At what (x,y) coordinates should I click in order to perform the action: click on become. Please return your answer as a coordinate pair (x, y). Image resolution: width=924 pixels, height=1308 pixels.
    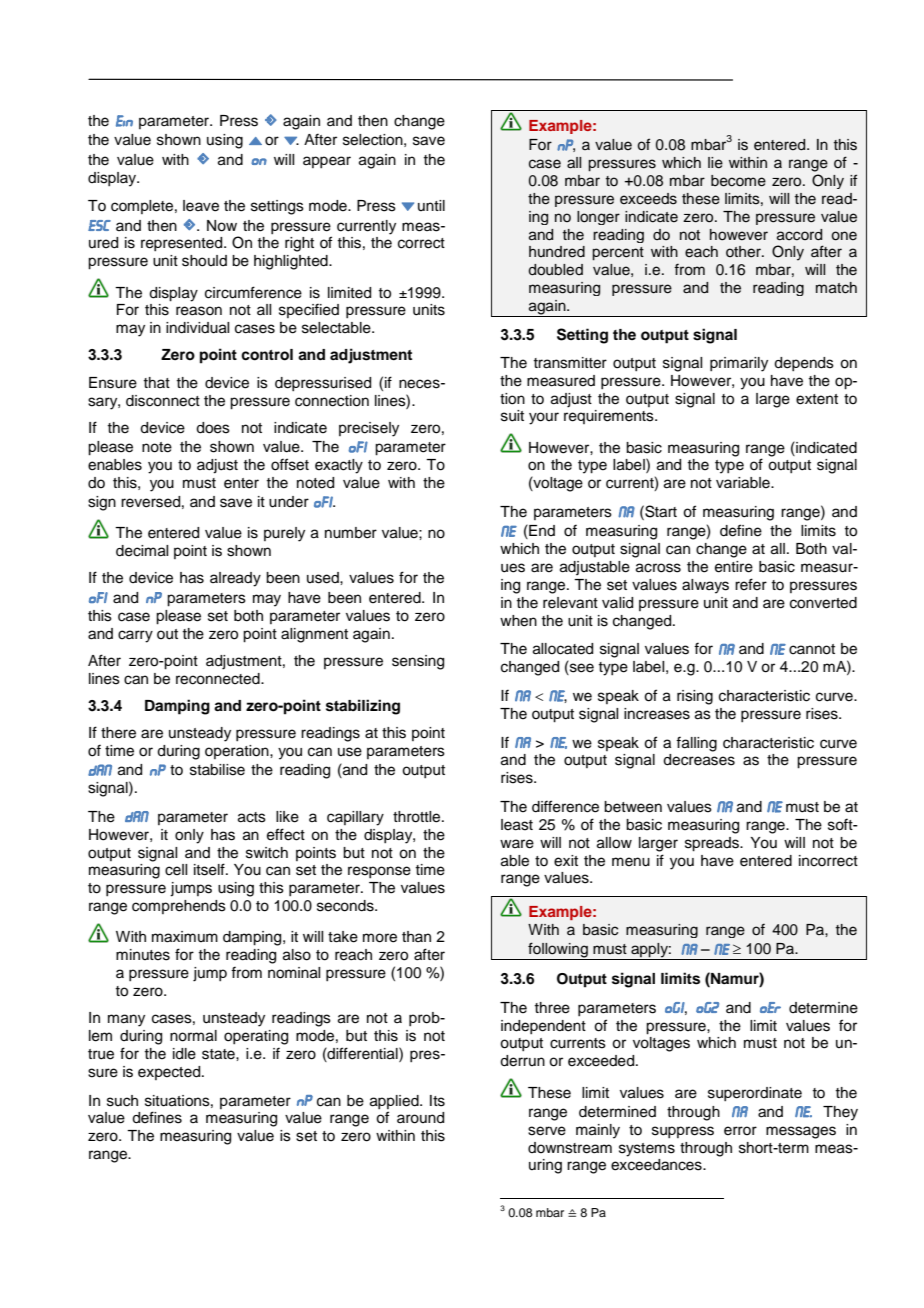
    Looking at the image, I should click on (738, 181).
